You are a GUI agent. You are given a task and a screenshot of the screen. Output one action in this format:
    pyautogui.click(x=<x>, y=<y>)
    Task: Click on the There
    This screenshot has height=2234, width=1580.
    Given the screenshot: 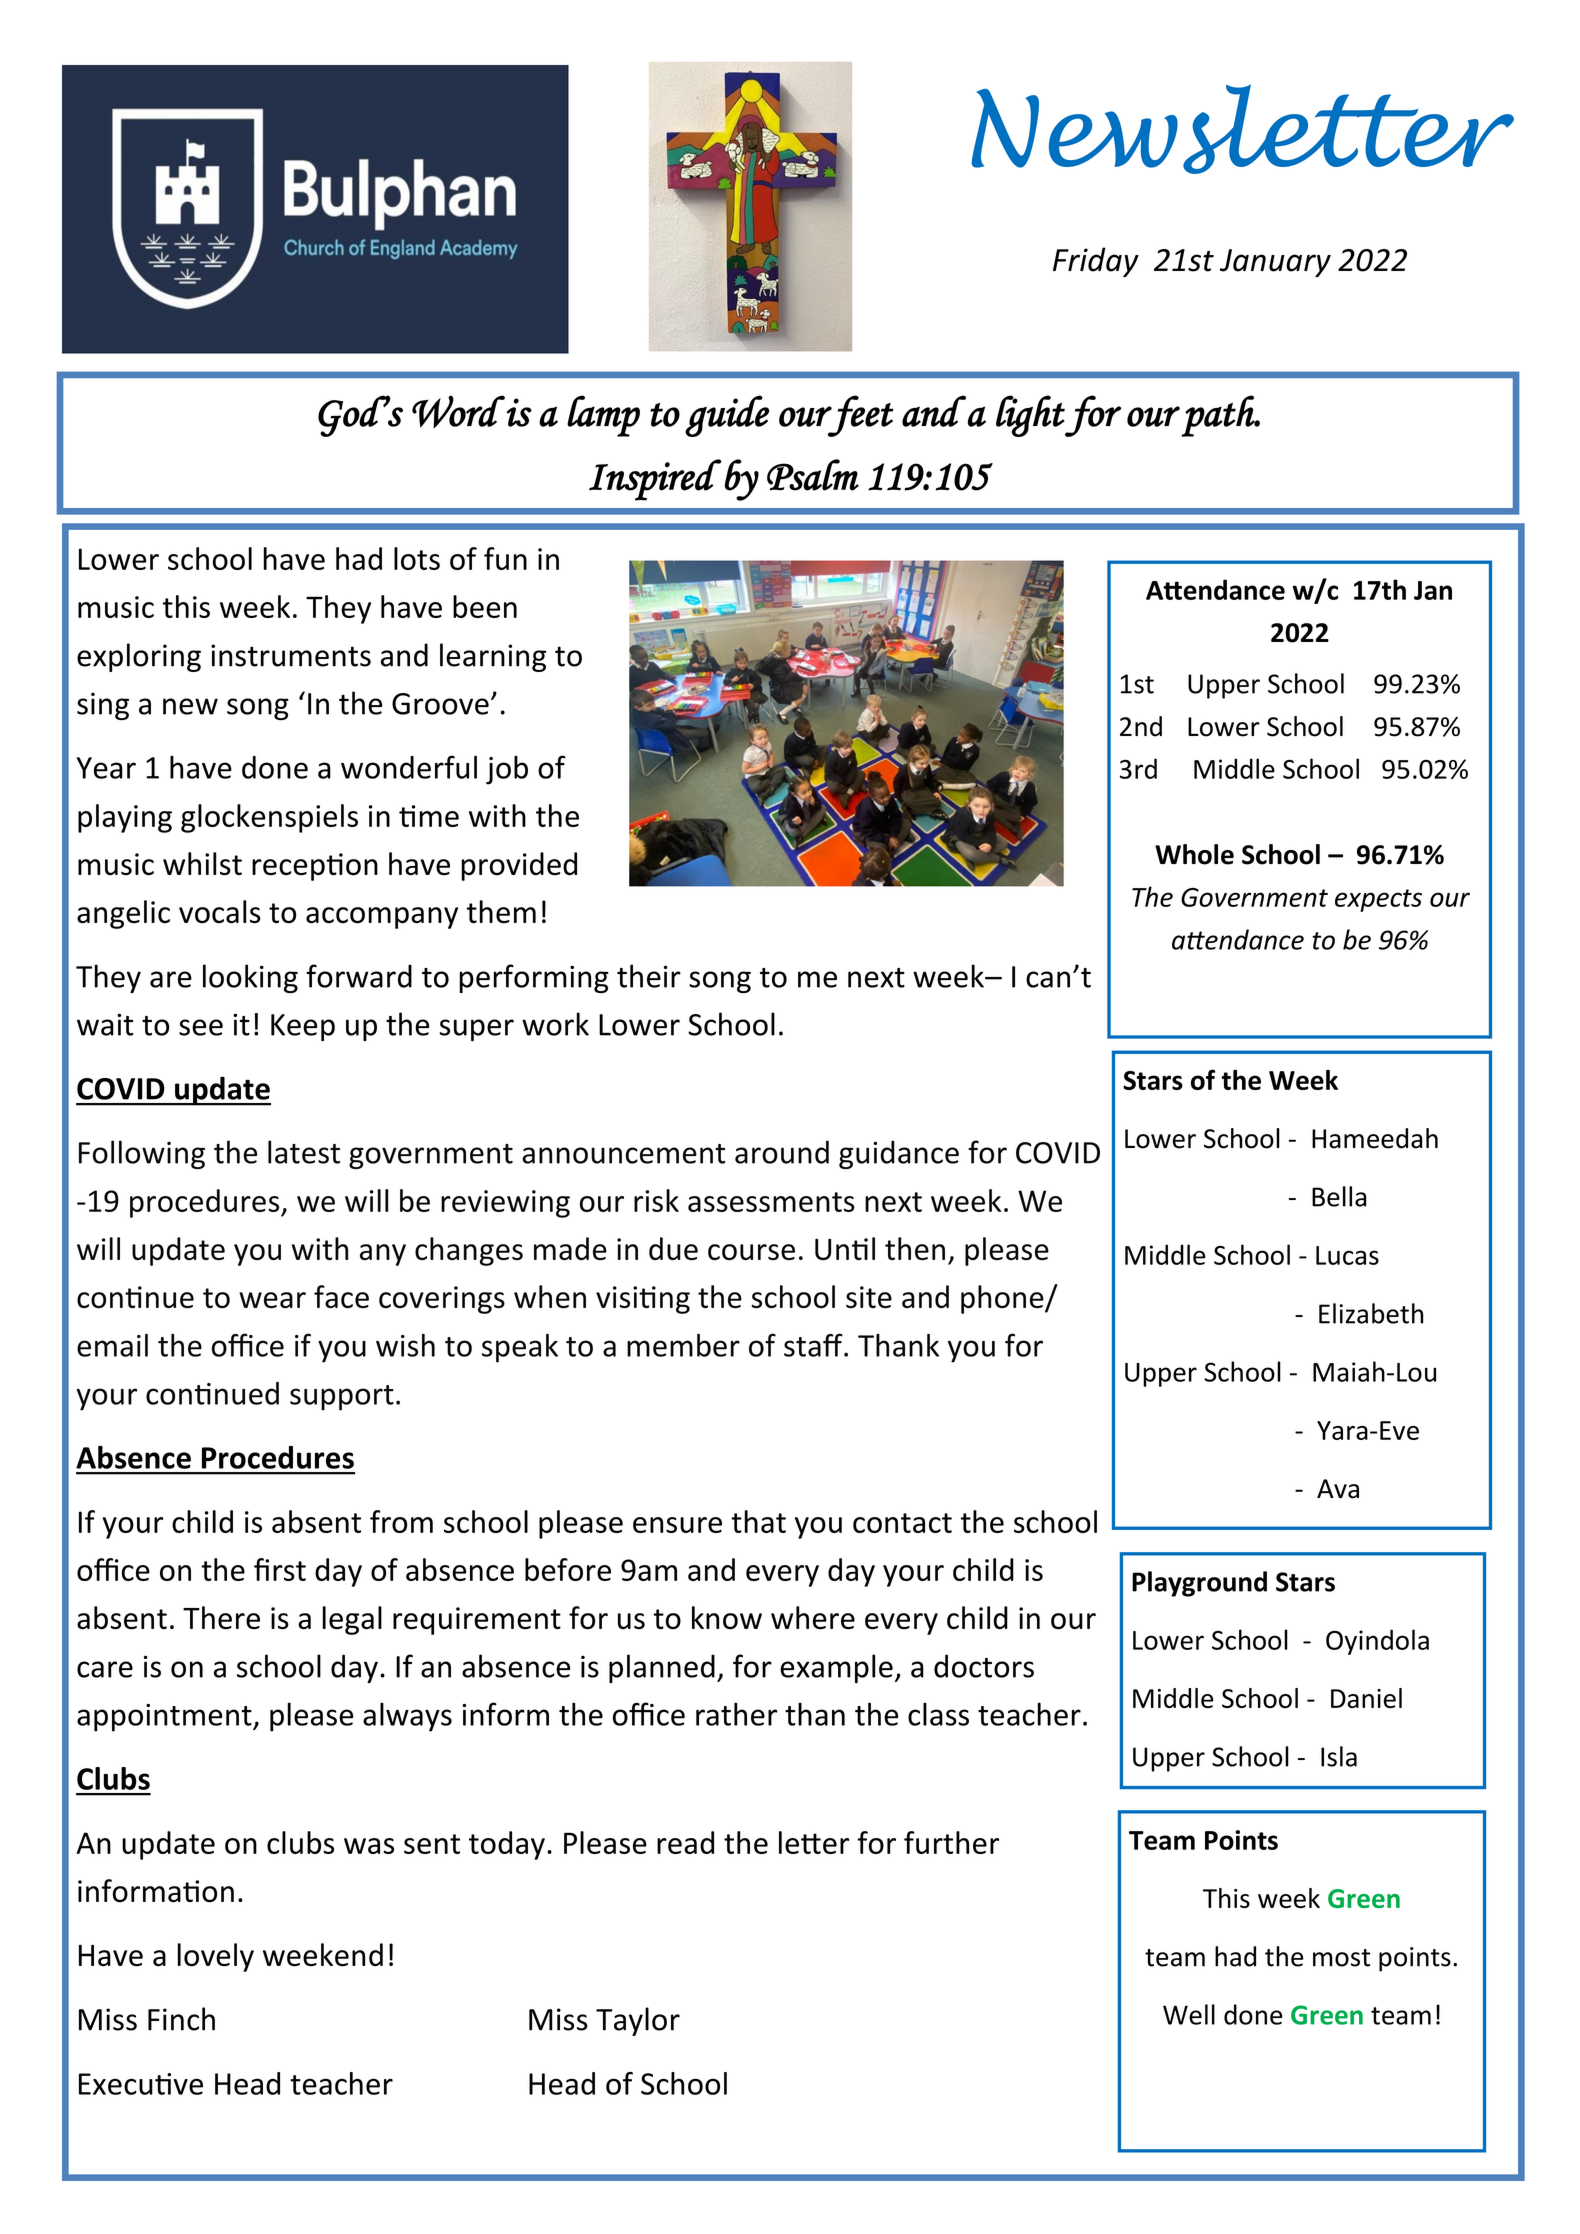 What is the action you would take?
    pyautogui.click(x=221, y=1618)
